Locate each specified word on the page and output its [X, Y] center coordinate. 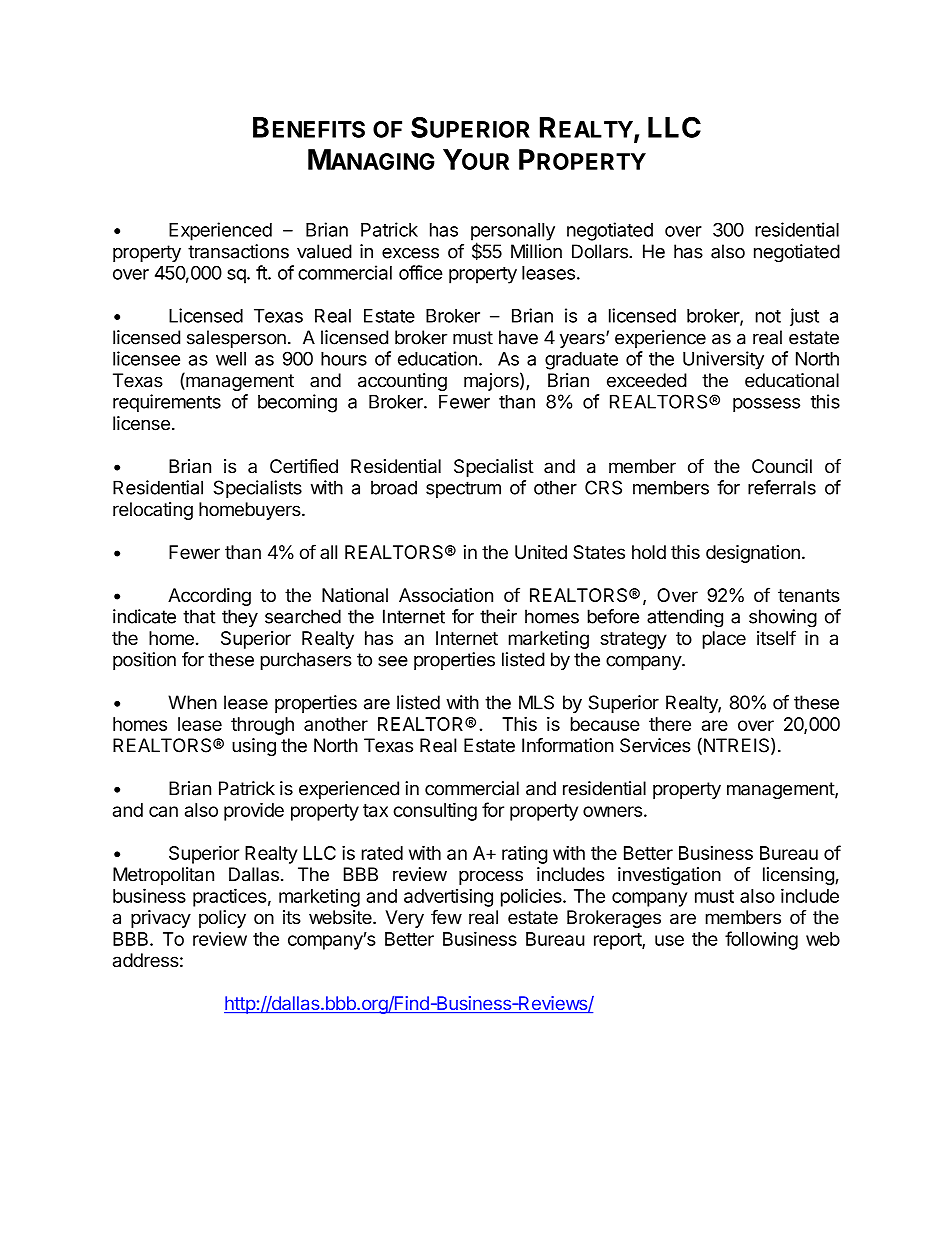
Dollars [601, 251]
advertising [448, 897]
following [761, 940]
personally [513, 233]
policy [222, 919]
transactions [238, 251]
